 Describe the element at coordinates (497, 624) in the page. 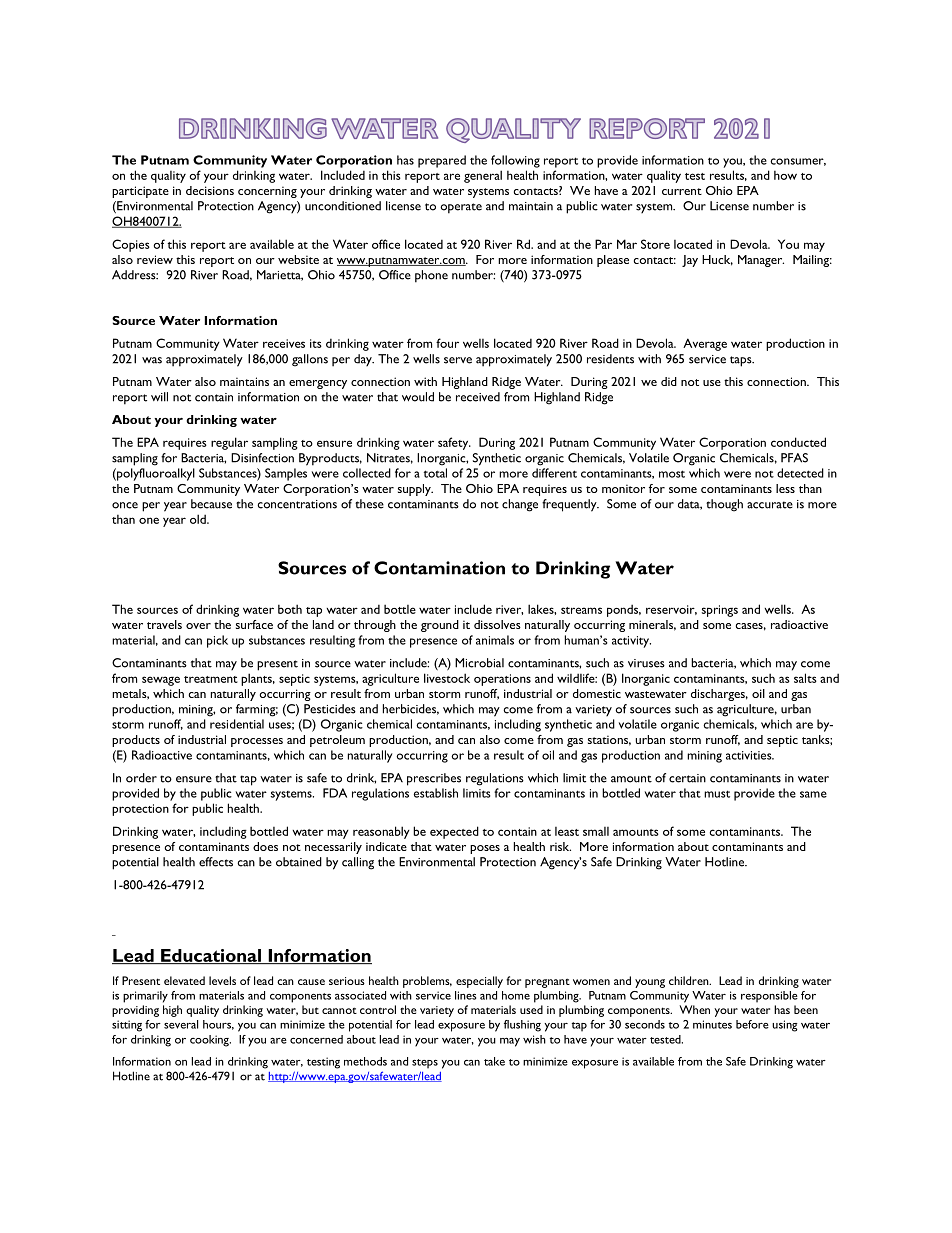

I see `dissolves` at that location.
